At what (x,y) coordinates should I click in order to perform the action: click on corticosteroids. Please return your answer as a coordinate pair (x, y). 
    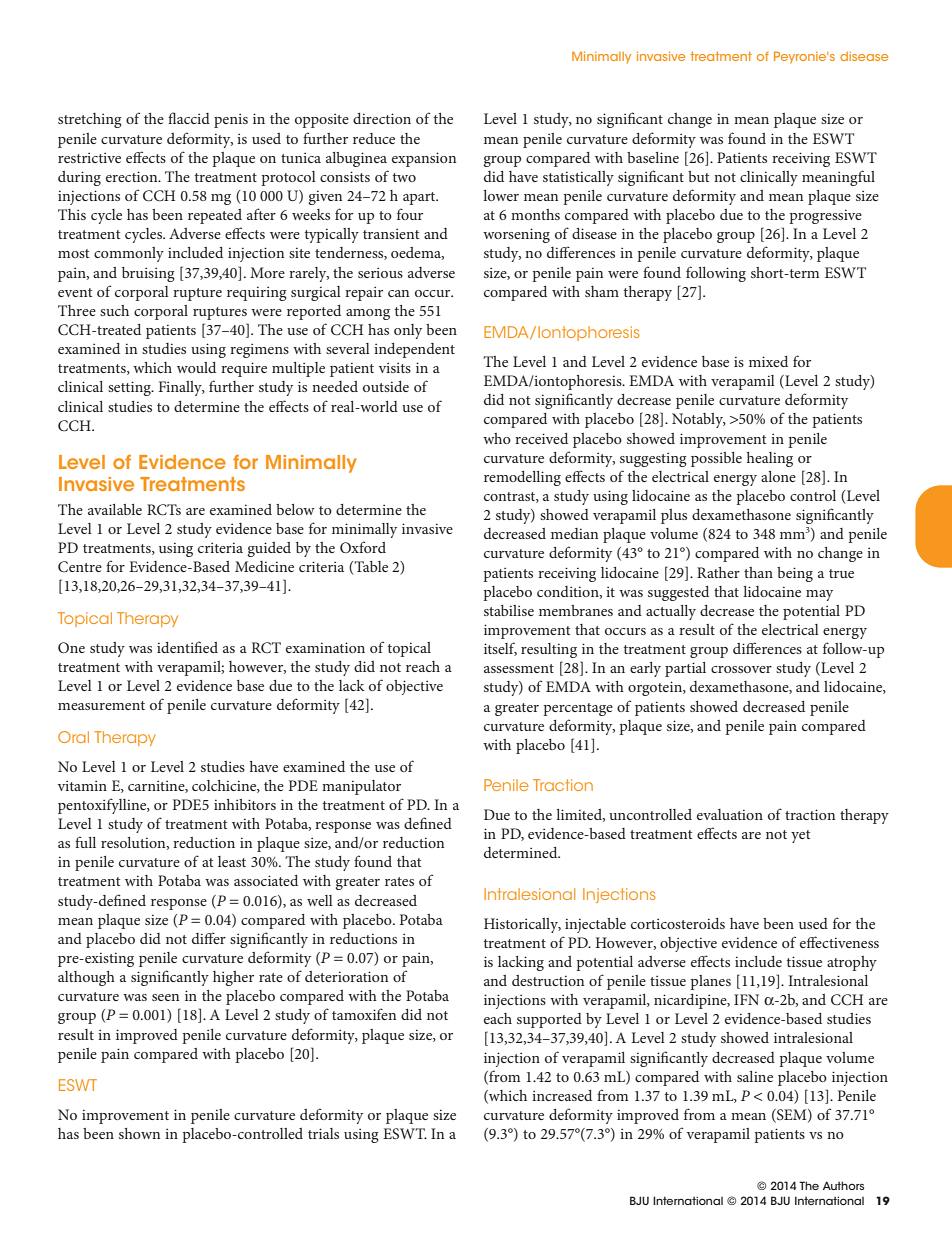
    Looking at the image, I should click on (678, 923).
